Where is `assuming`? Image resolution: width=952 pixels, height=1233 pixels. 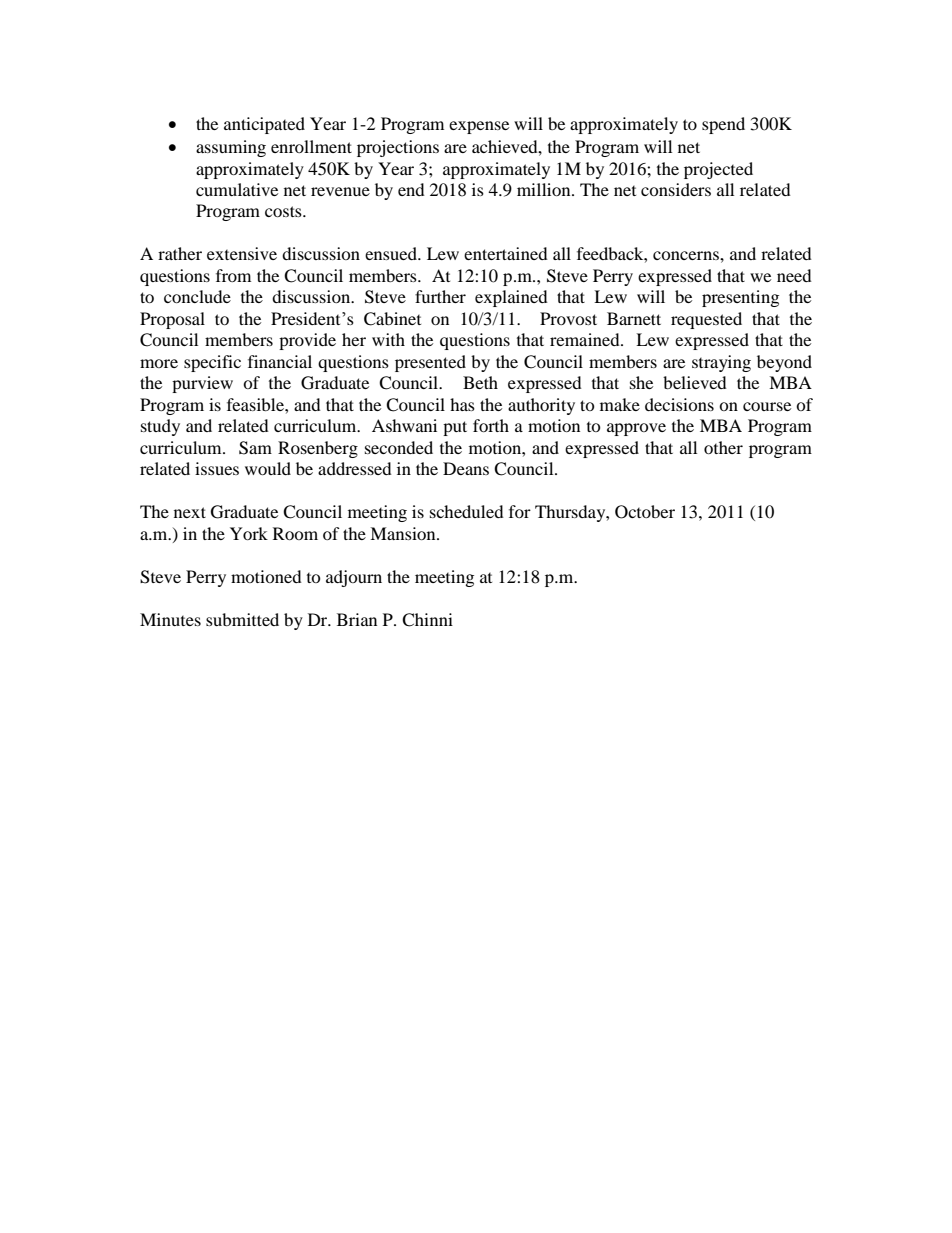 assuming is located at coordinates (231, 148).
